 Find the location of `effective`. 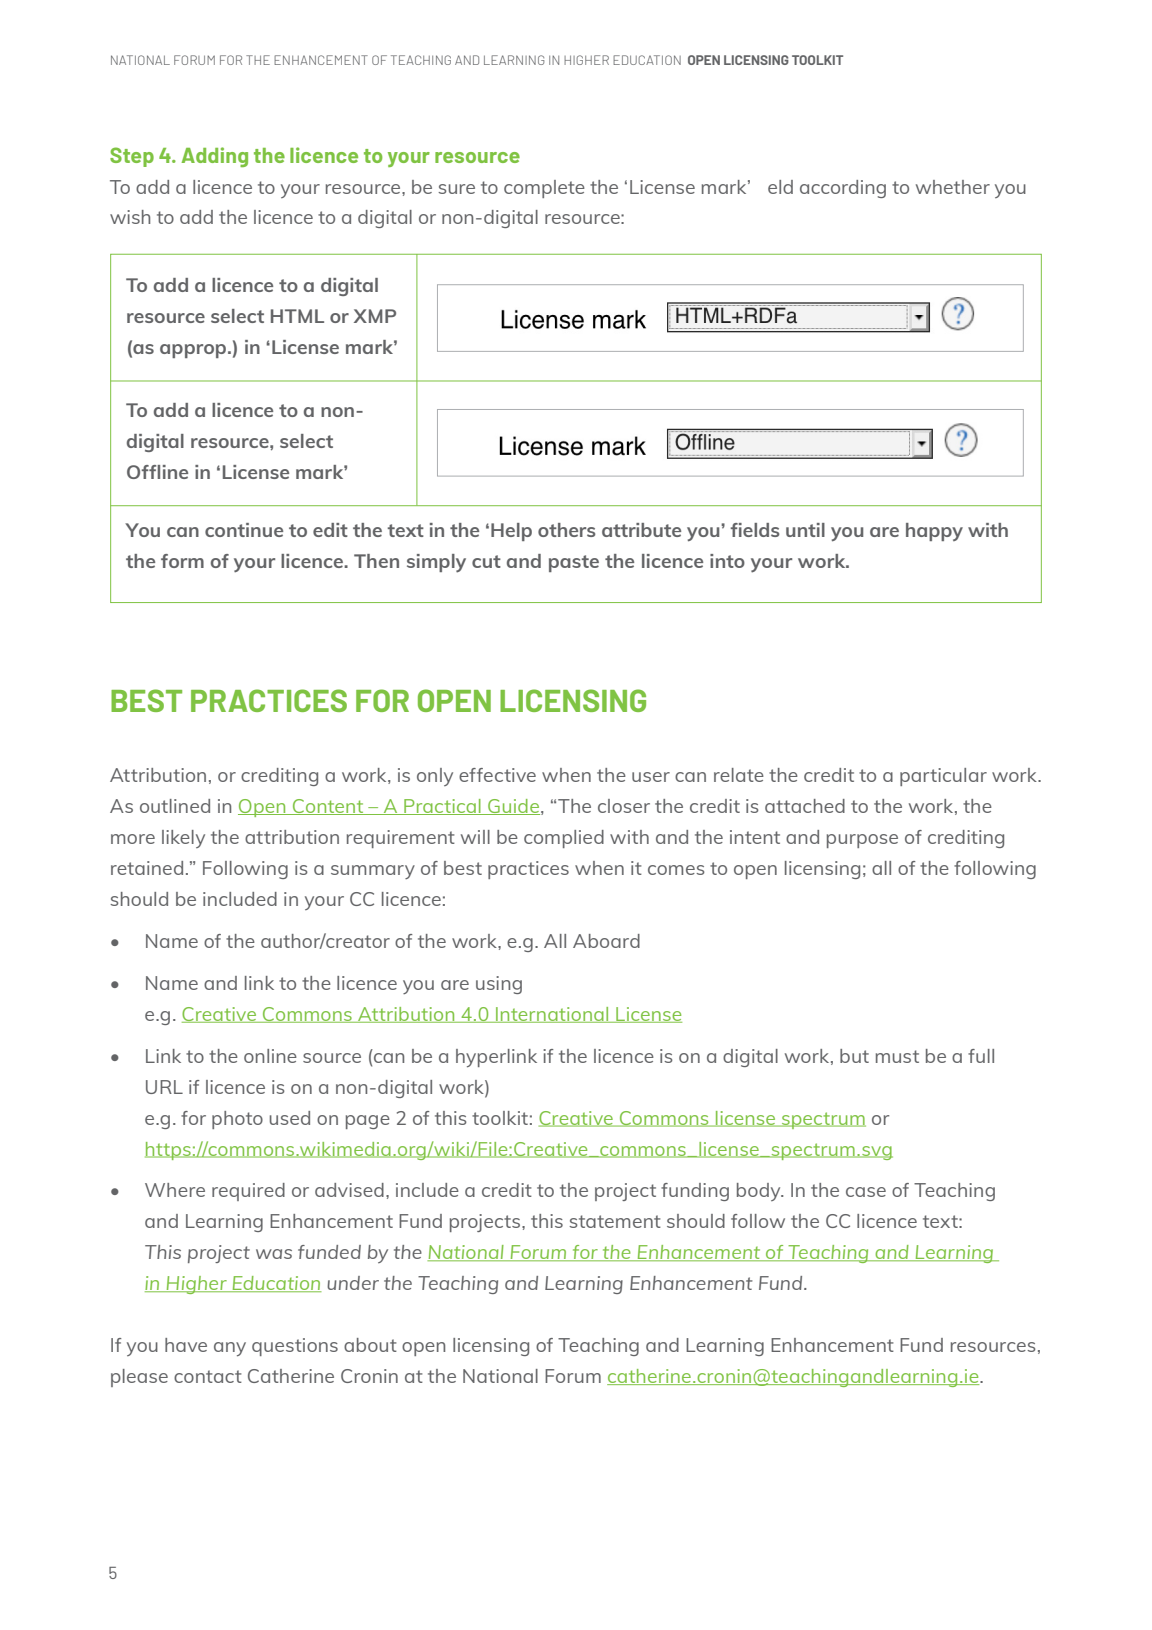

effective is located at coordinates (497, 775).
